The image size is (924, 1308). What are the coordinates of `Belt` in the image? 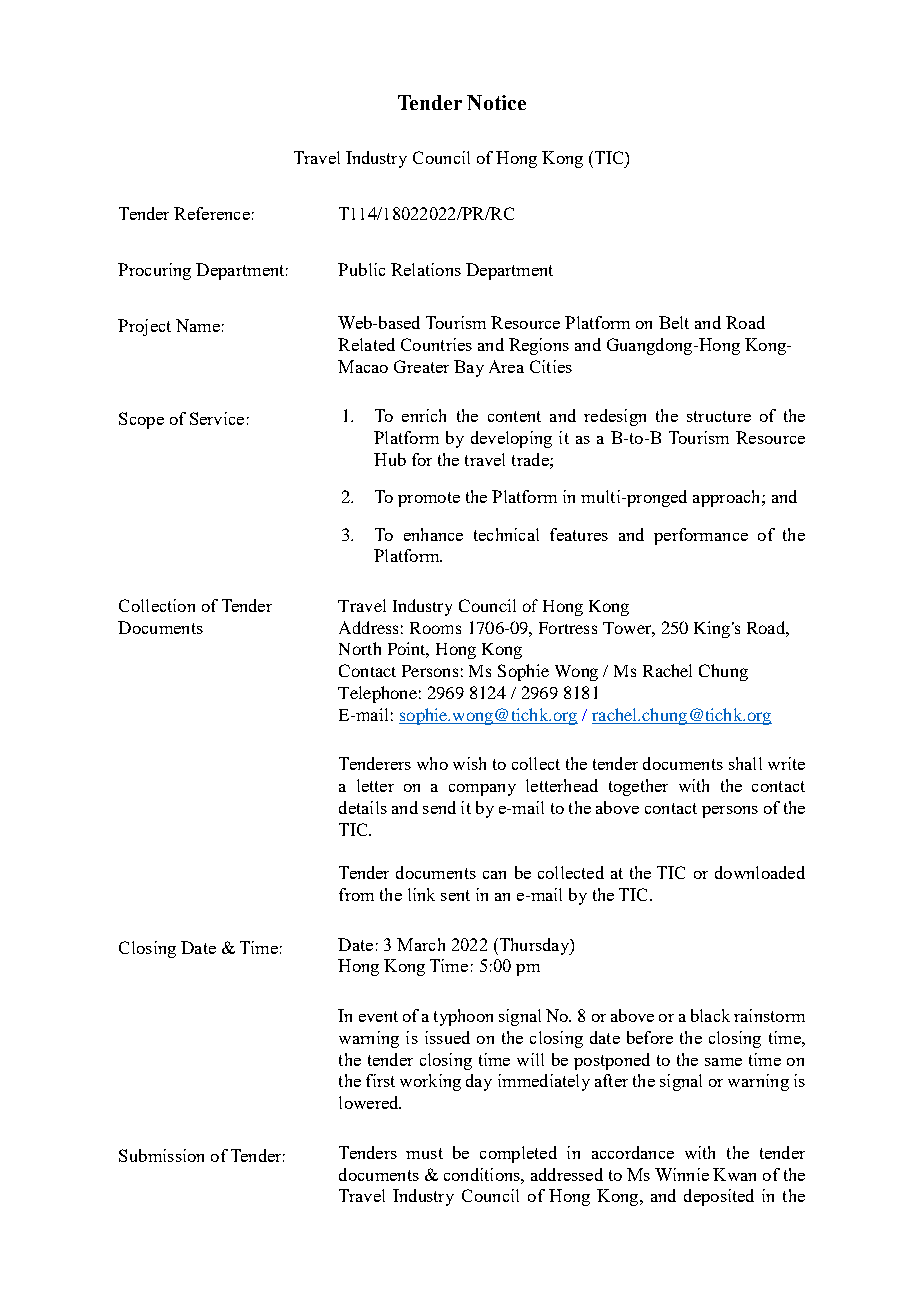 It's located at (674, 322).
